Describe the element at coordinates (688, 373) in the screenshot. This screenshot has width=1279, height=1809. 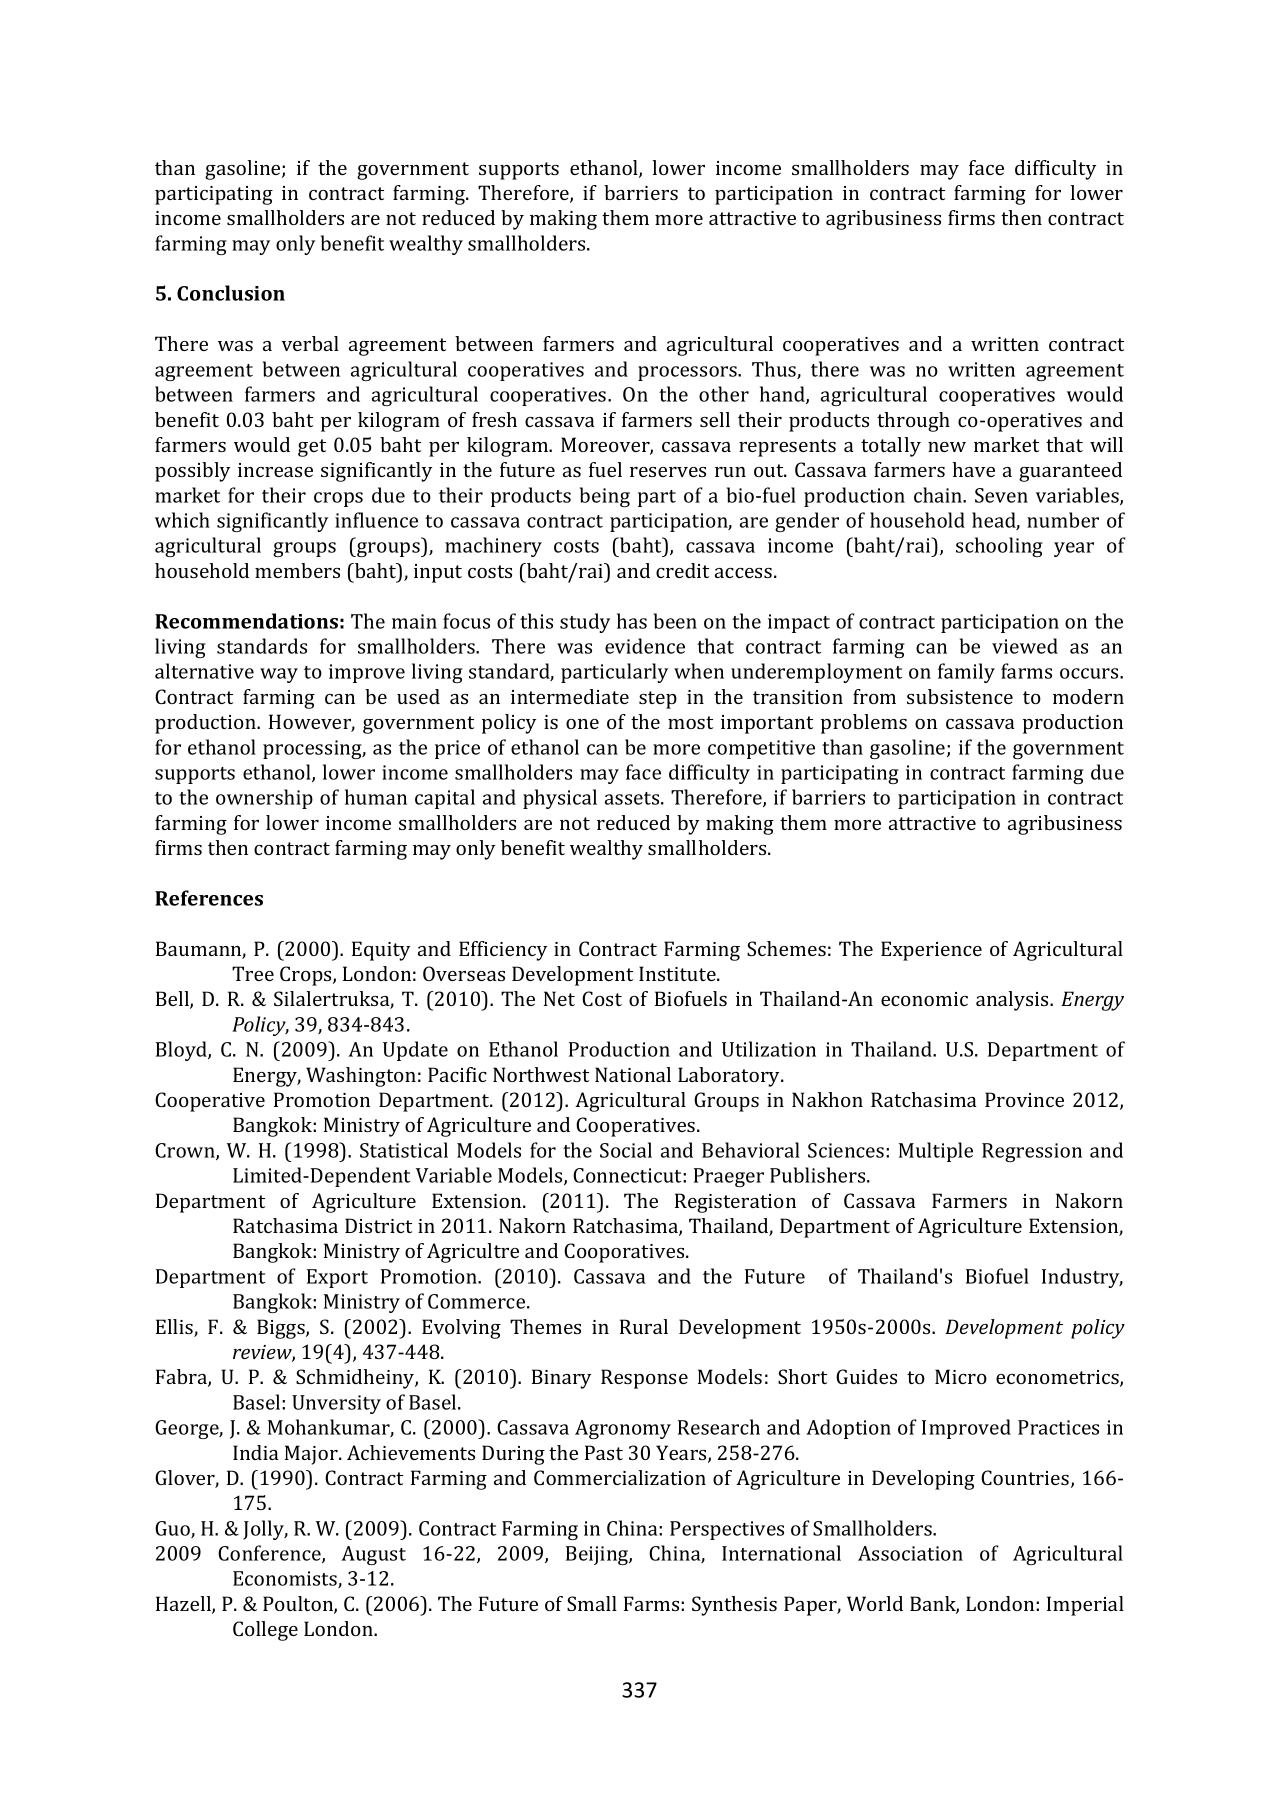
I see `processors` at that location.
